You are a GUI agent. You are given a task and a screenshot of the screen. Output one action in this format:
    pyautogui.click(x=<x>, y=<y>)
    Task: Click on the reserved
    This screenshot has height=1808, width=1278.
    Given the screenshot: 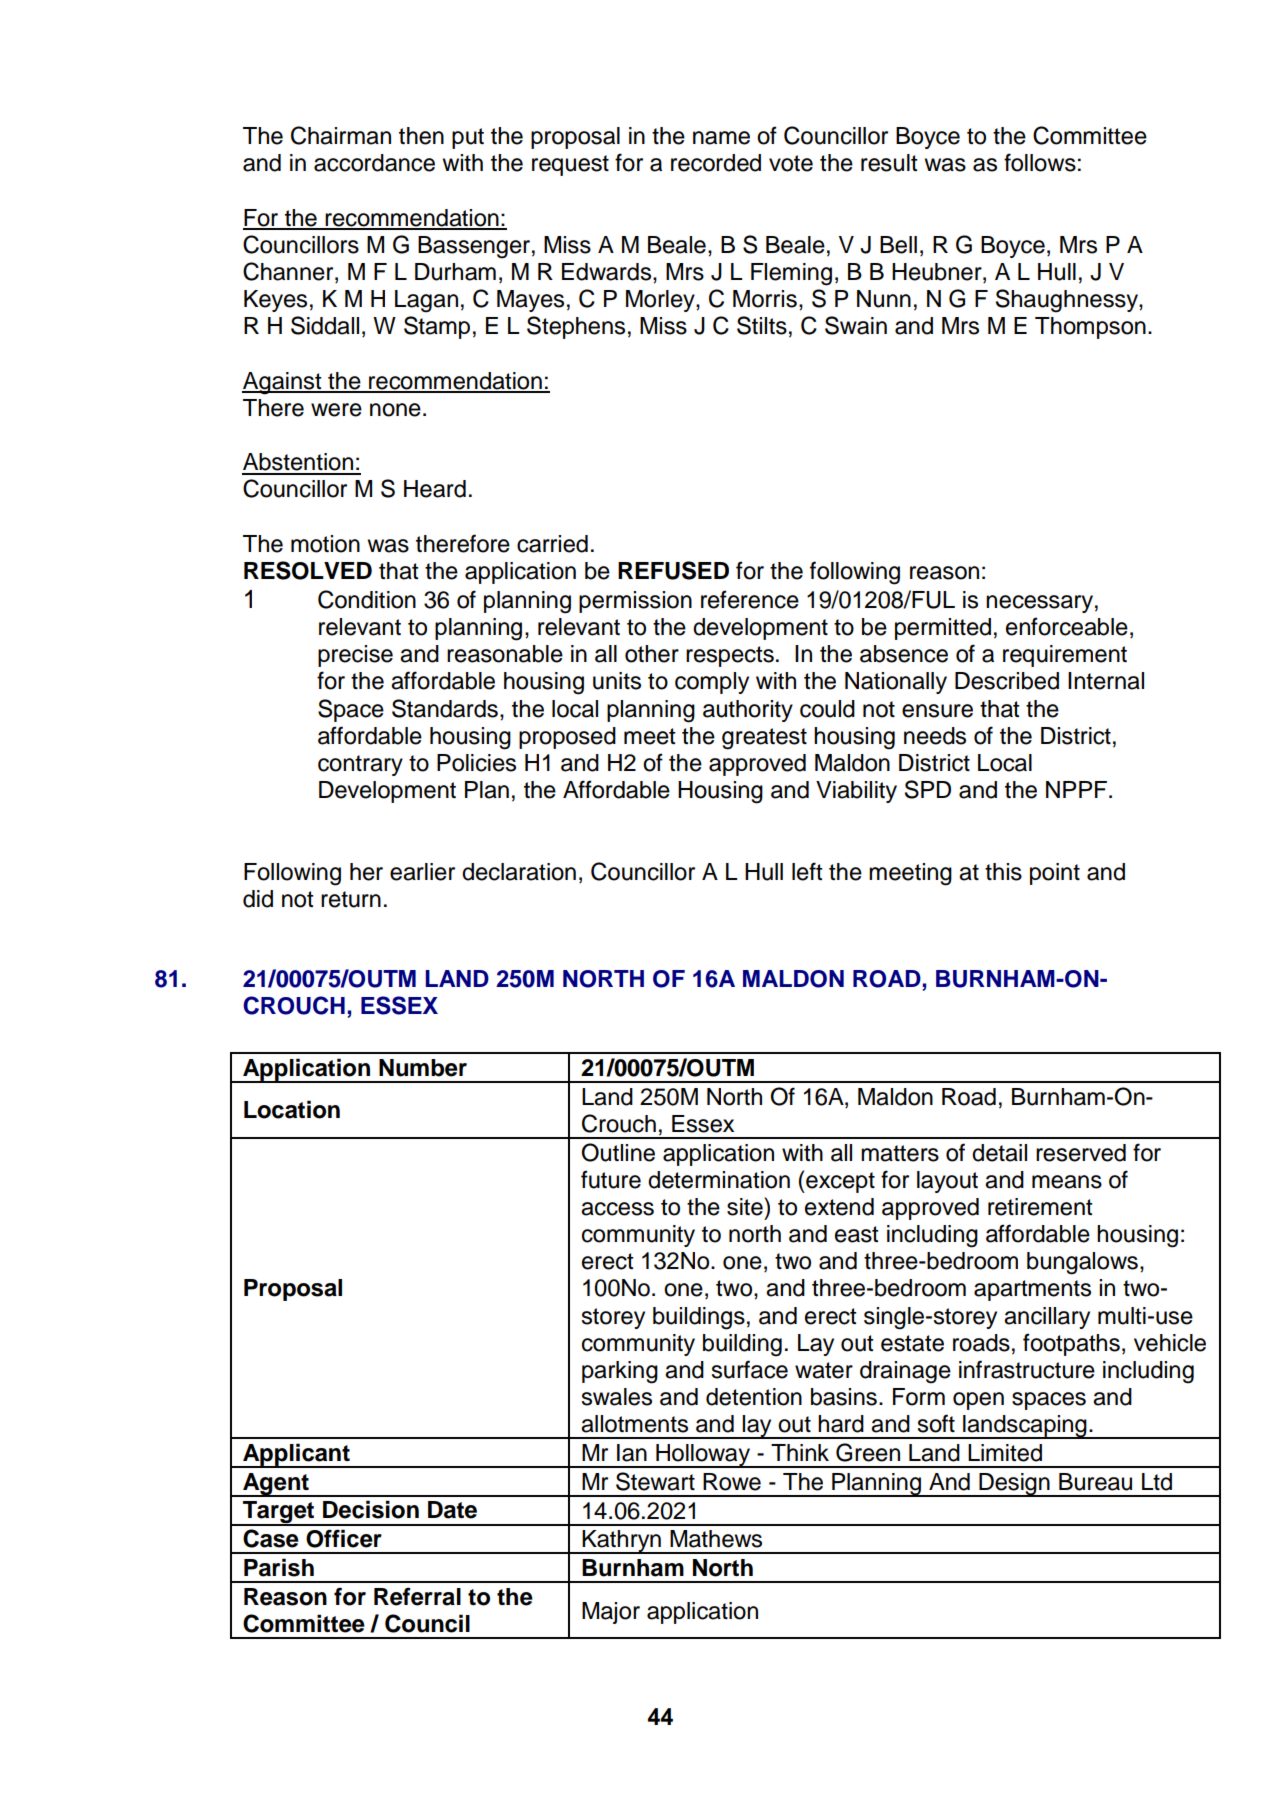 What is the action you would take?
    pyautogui.click(x=1081, y=1153)
